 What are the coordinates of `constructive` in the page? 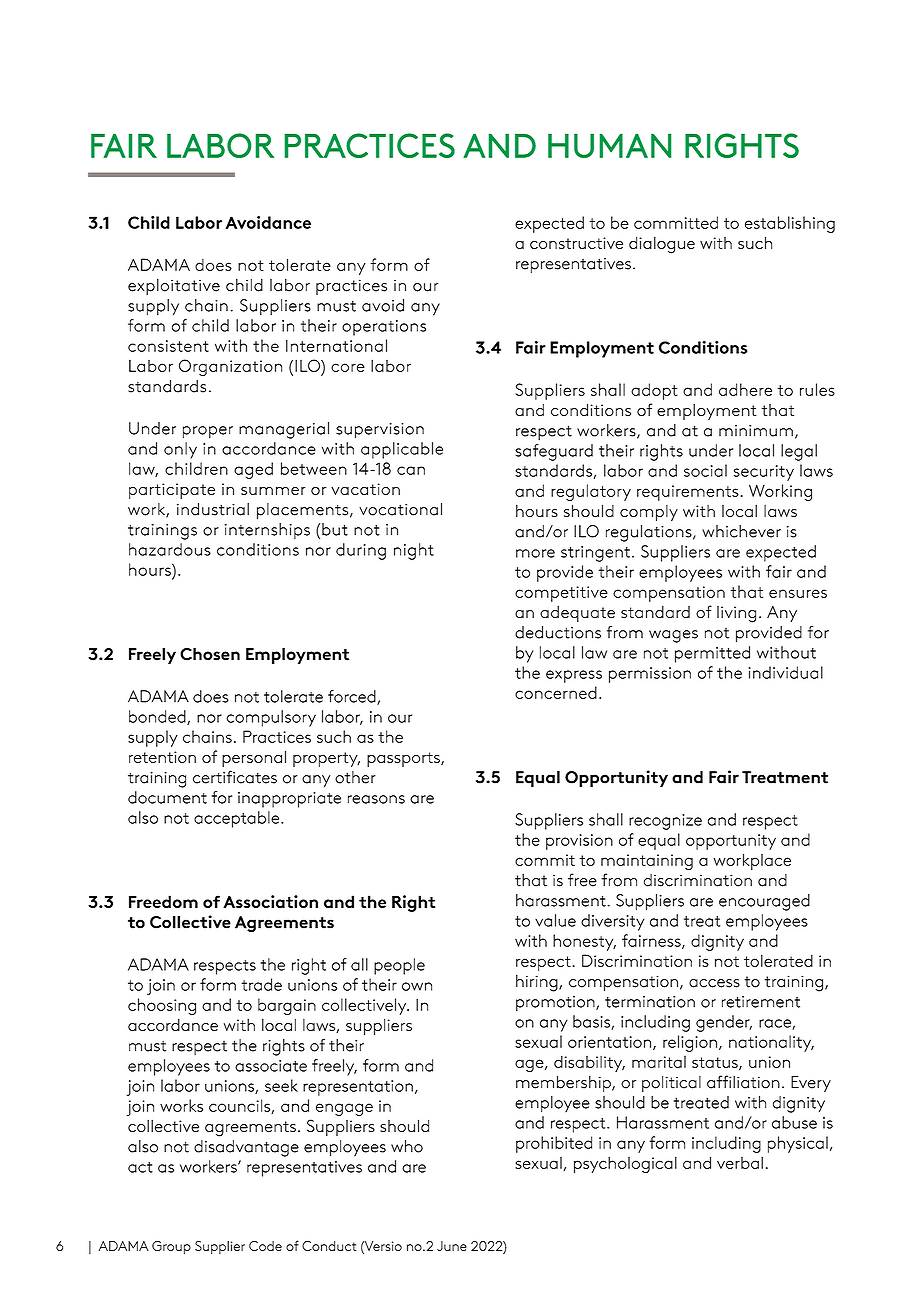 It's located at (576, 243).
